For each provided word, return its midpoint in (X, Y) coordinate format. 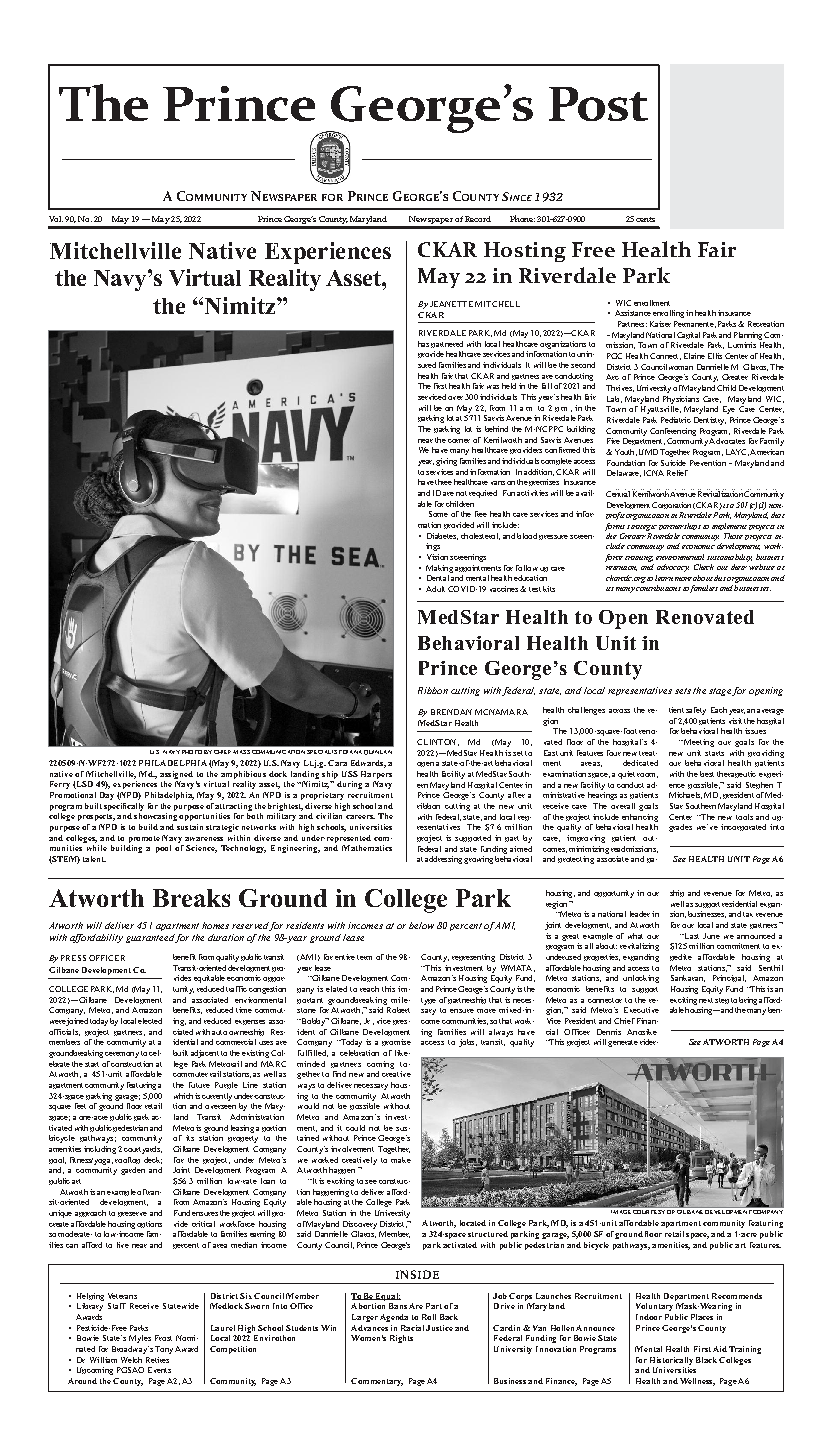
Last (690, 936)
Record (478, 219)
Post (598, 104)
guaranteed (150, 938)
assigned (176, 775)
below (421, 925)
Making (439, 569)
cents (645, 219)
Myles (140, 1339)
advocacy (673, 568)
